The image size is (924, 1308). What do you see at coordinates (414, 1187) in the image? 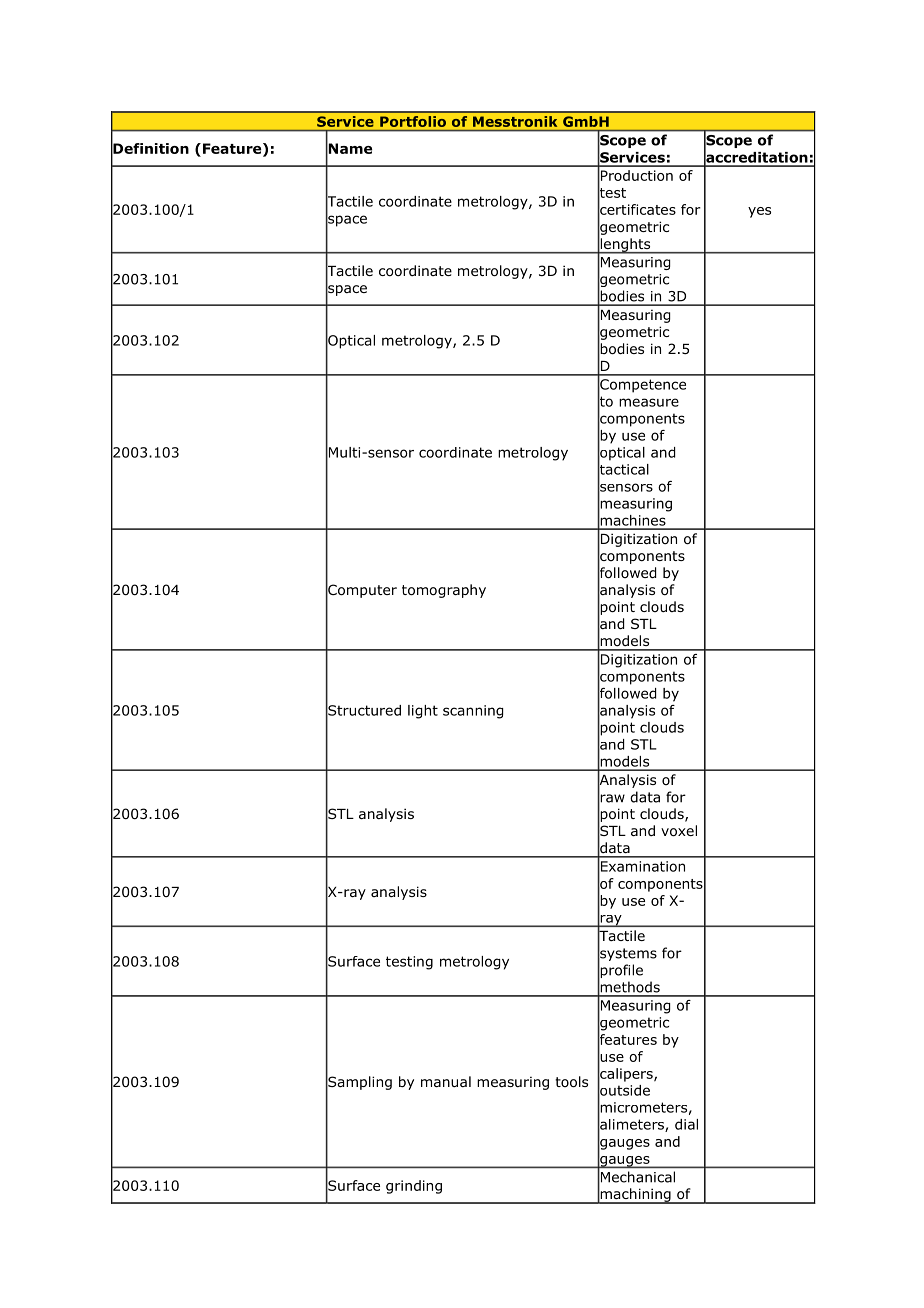
I see `grinding` at bounding box center [414, 1187].
